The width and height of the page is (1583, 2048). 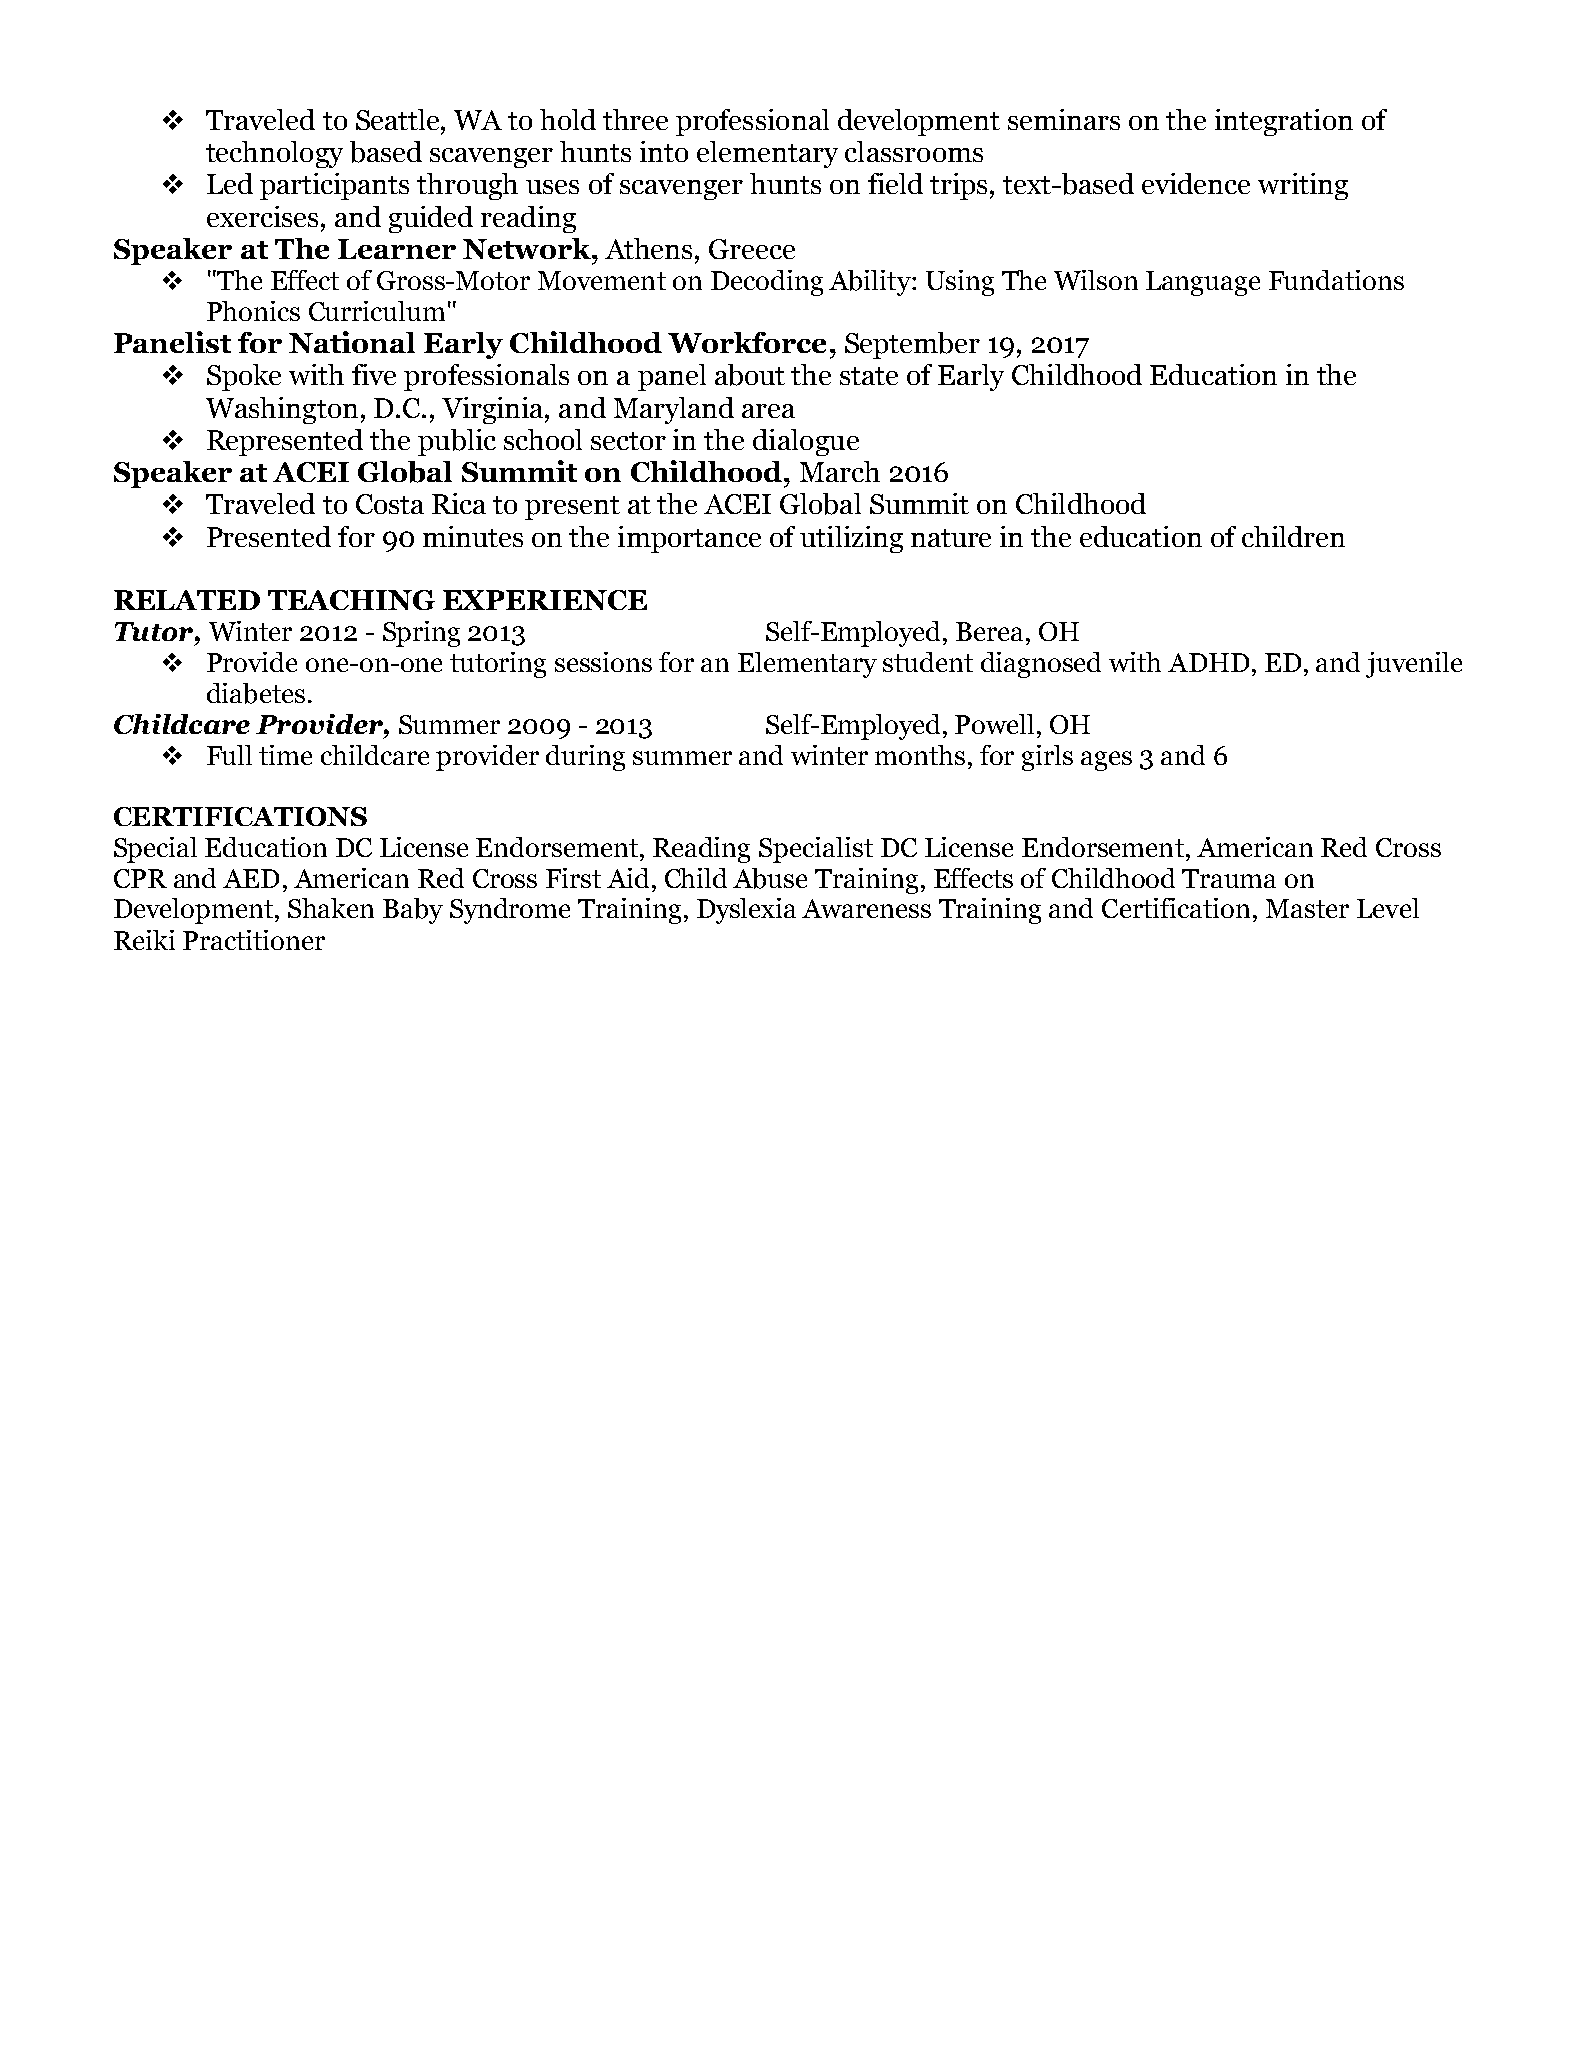 What do you see at coordinates (1284, 122) in the page?
I see `integration` at bounding box center [1284, 122].
